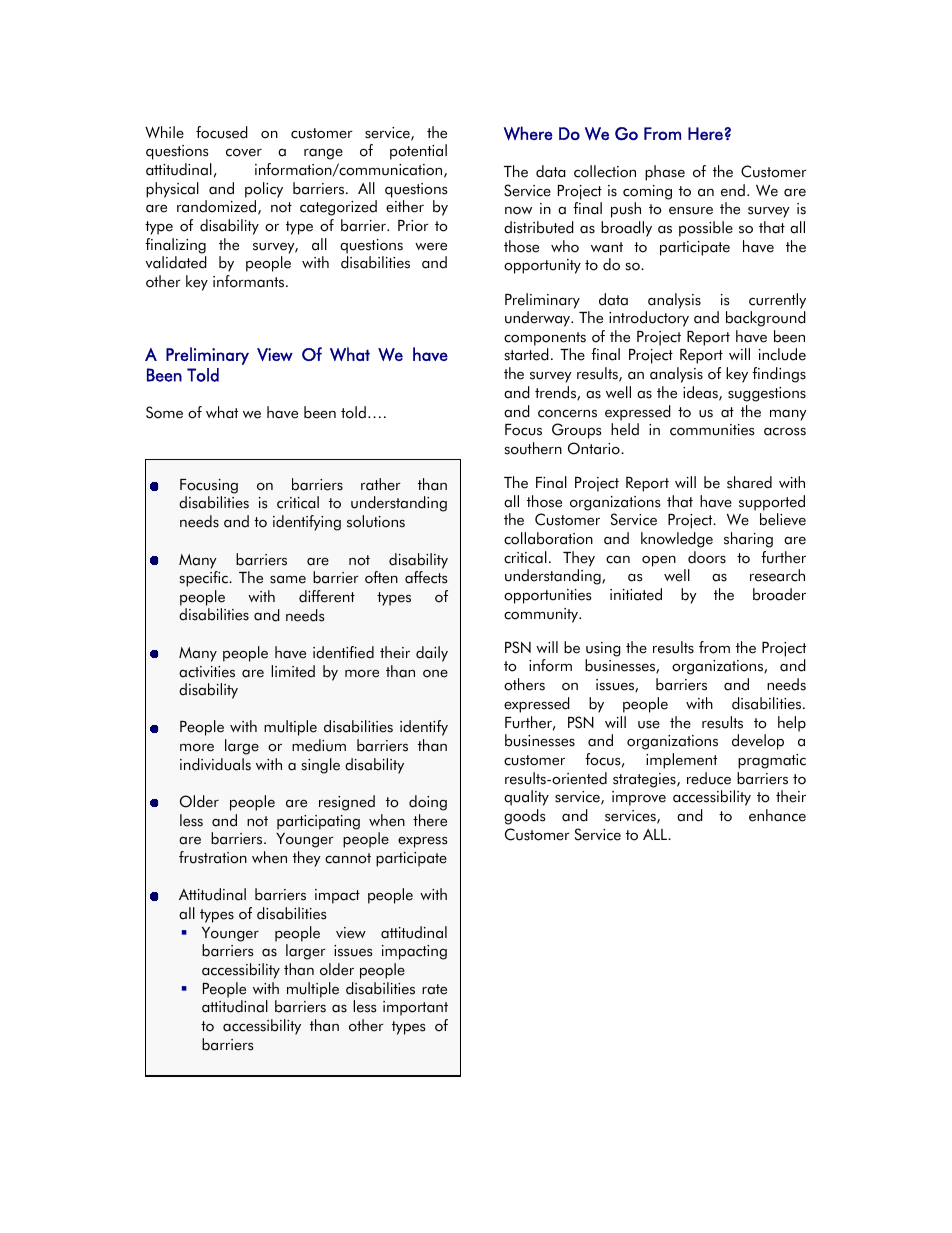 Image resolution: width=952 pixels, height=1233 pixels. What do you see at coordinates (205, 579) in the image?
I see `specific` at bounding box center [205, 579].
